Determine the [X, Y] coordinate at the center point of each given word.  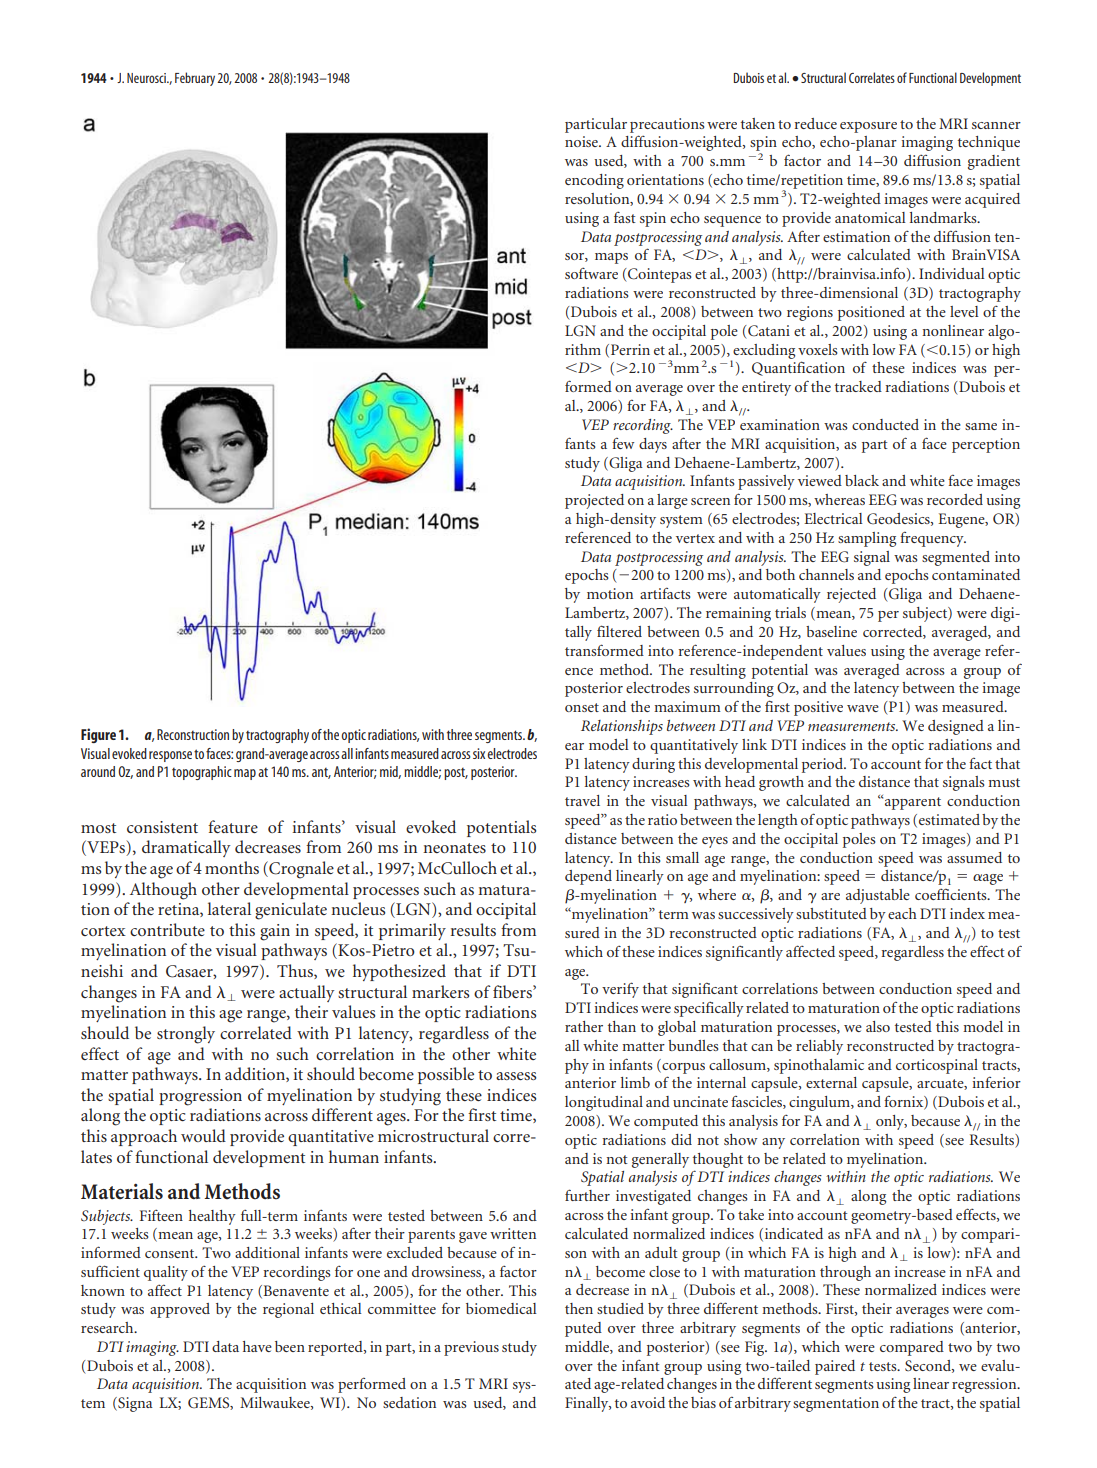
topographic [202, 773]
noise [582, 141]
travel [582, 800]
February [195, 79]
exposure [868, 127]
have [257, 1346]
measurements [853, 726]
